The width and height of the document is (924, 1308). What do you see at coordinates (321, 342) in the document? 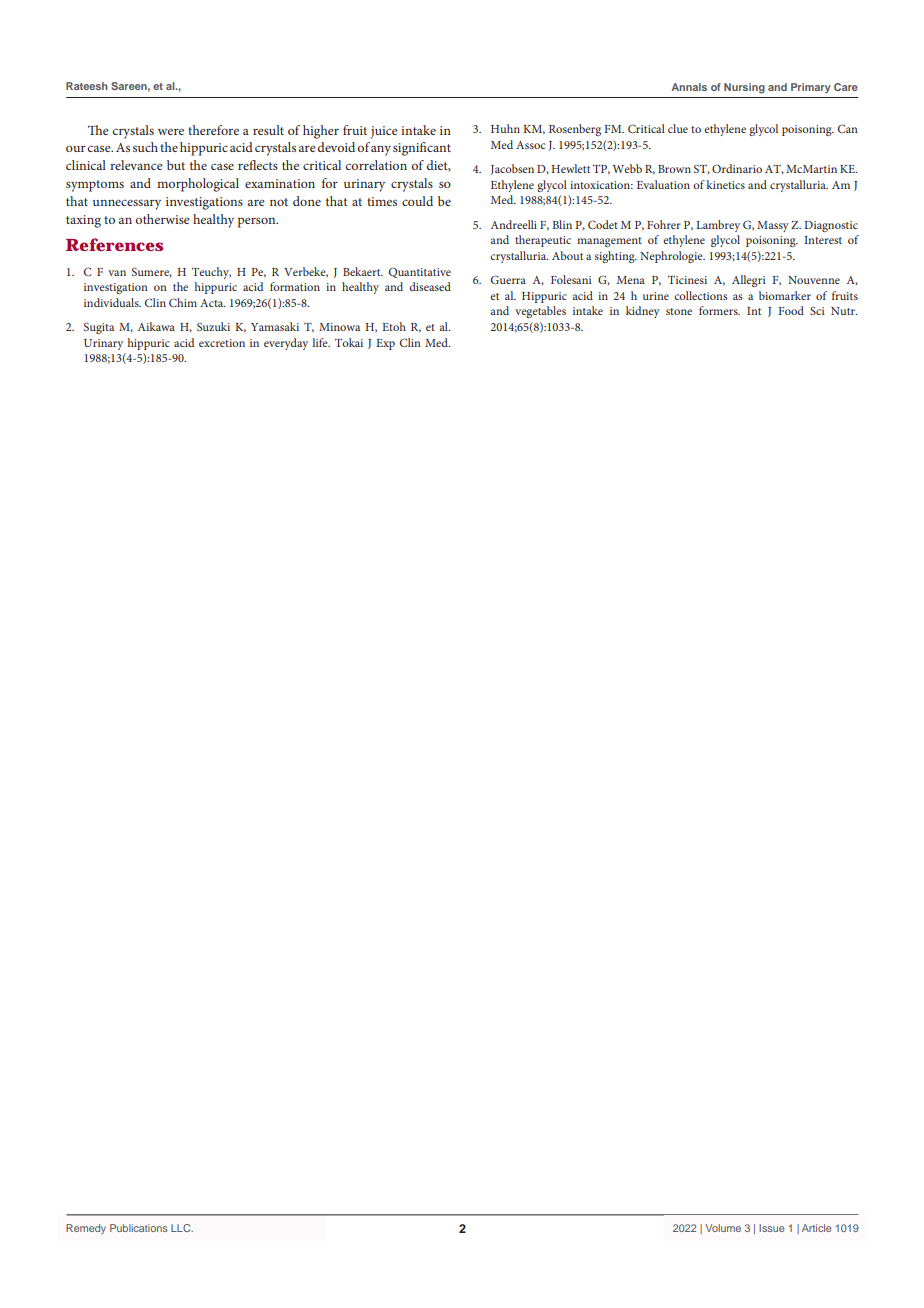
I see `life` at bounding box center [321, 342].
